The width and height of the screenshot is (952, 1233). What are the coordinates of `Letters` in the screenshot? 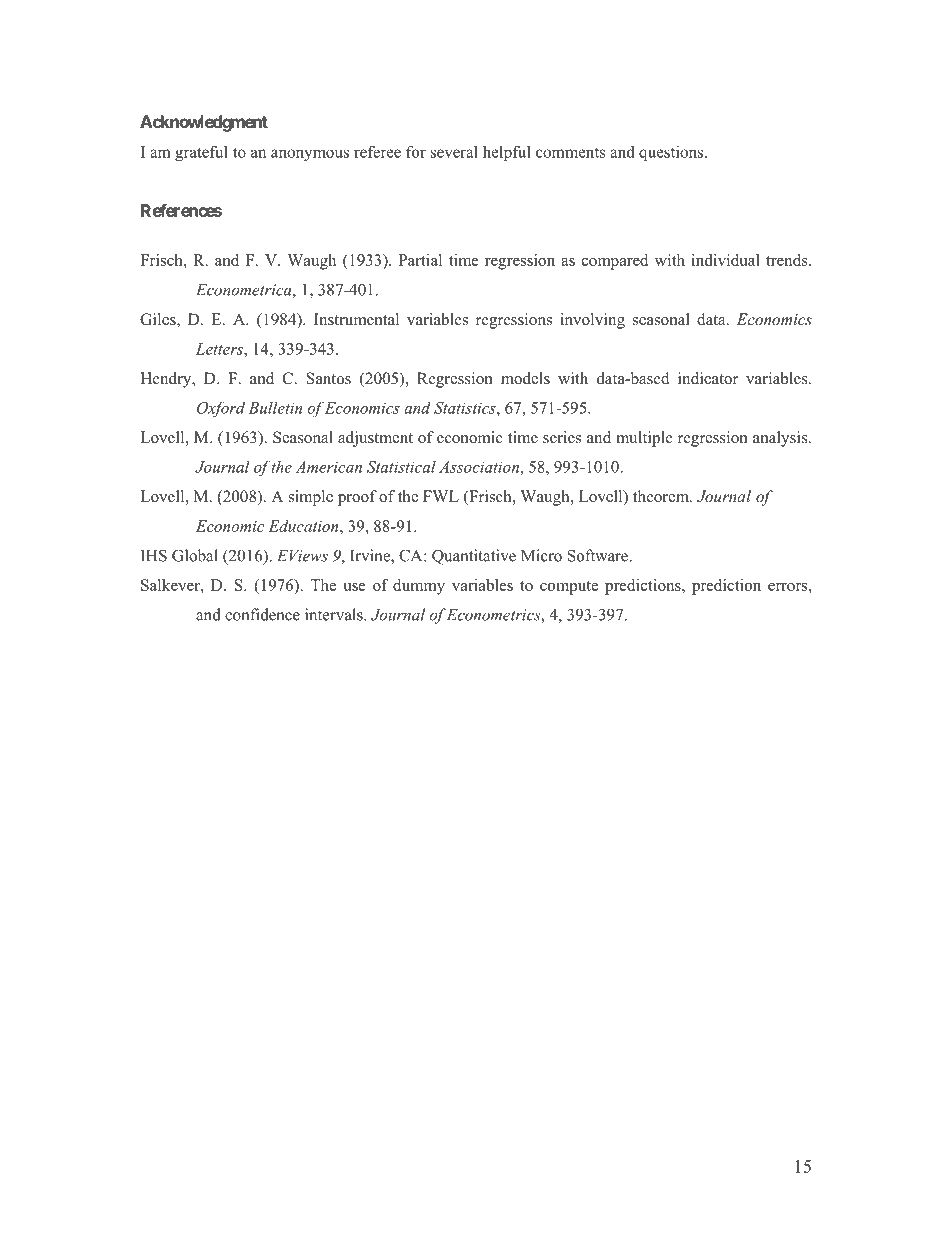 It's located at (220, 349).
